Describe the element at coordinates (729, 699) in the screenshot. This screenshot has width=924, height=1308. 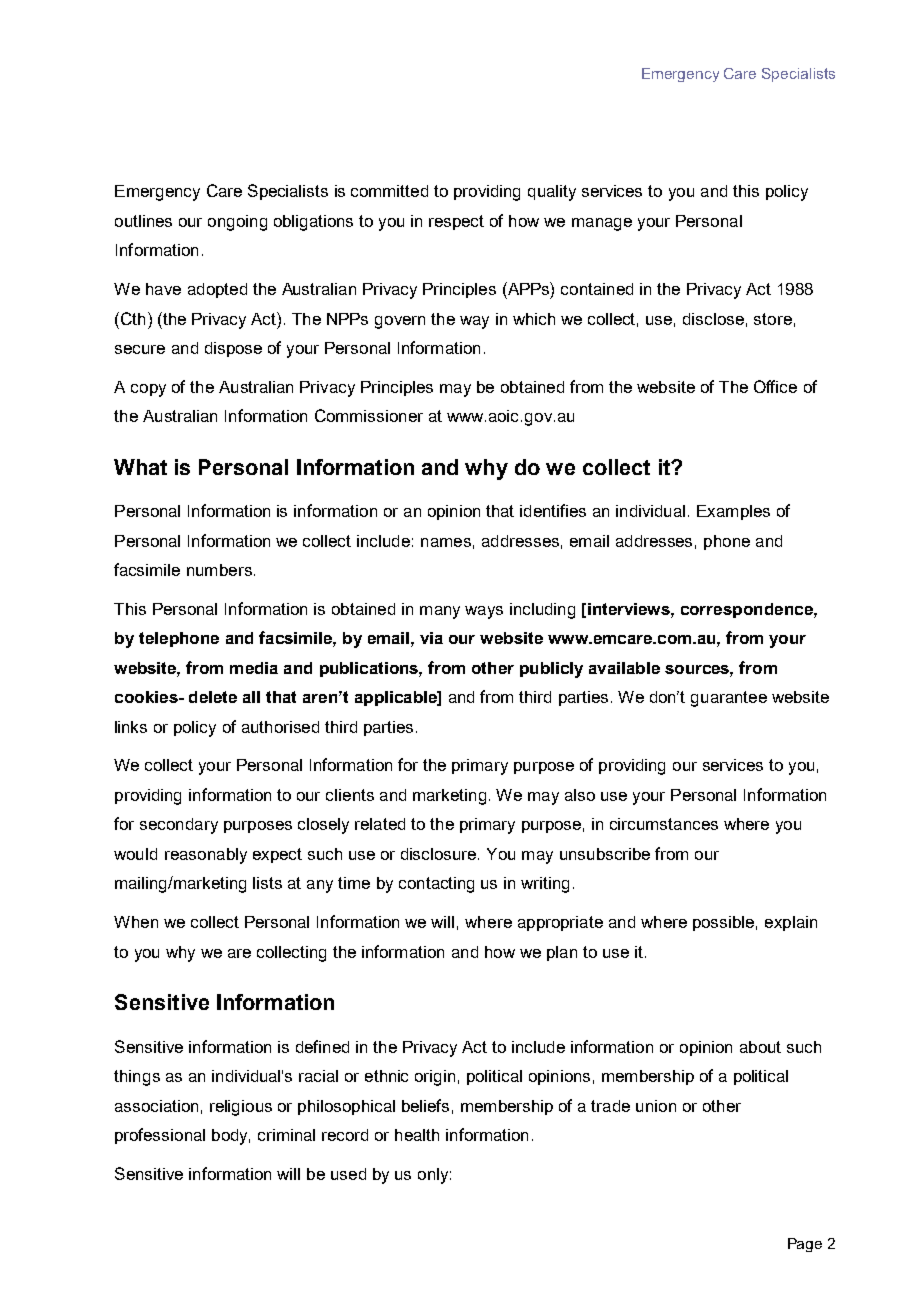
I see `guarantee` at that location.
